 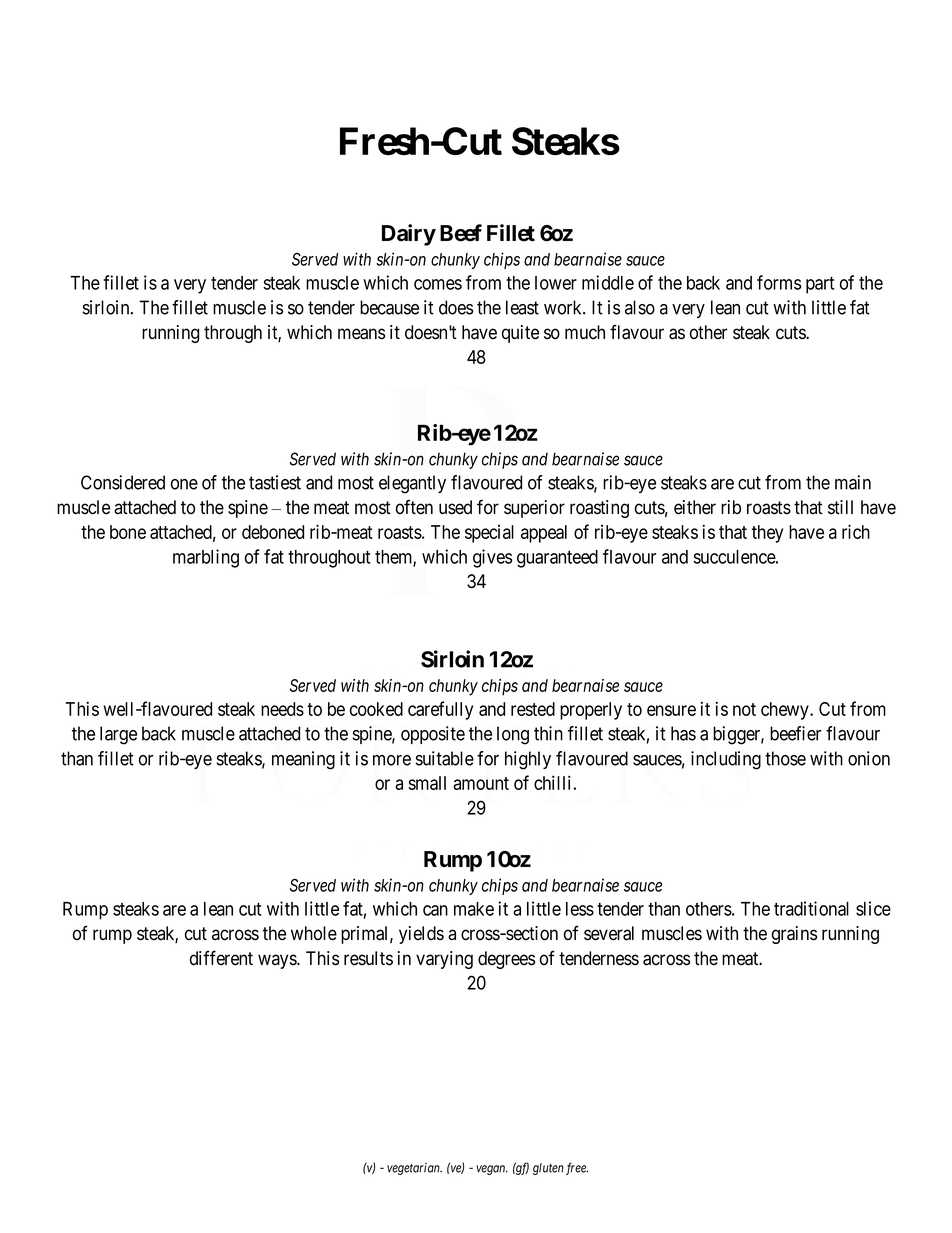 What do you see at coordinates (779, 282) in the screenshot?
I see `forms` at bounding box center [779, 282].
